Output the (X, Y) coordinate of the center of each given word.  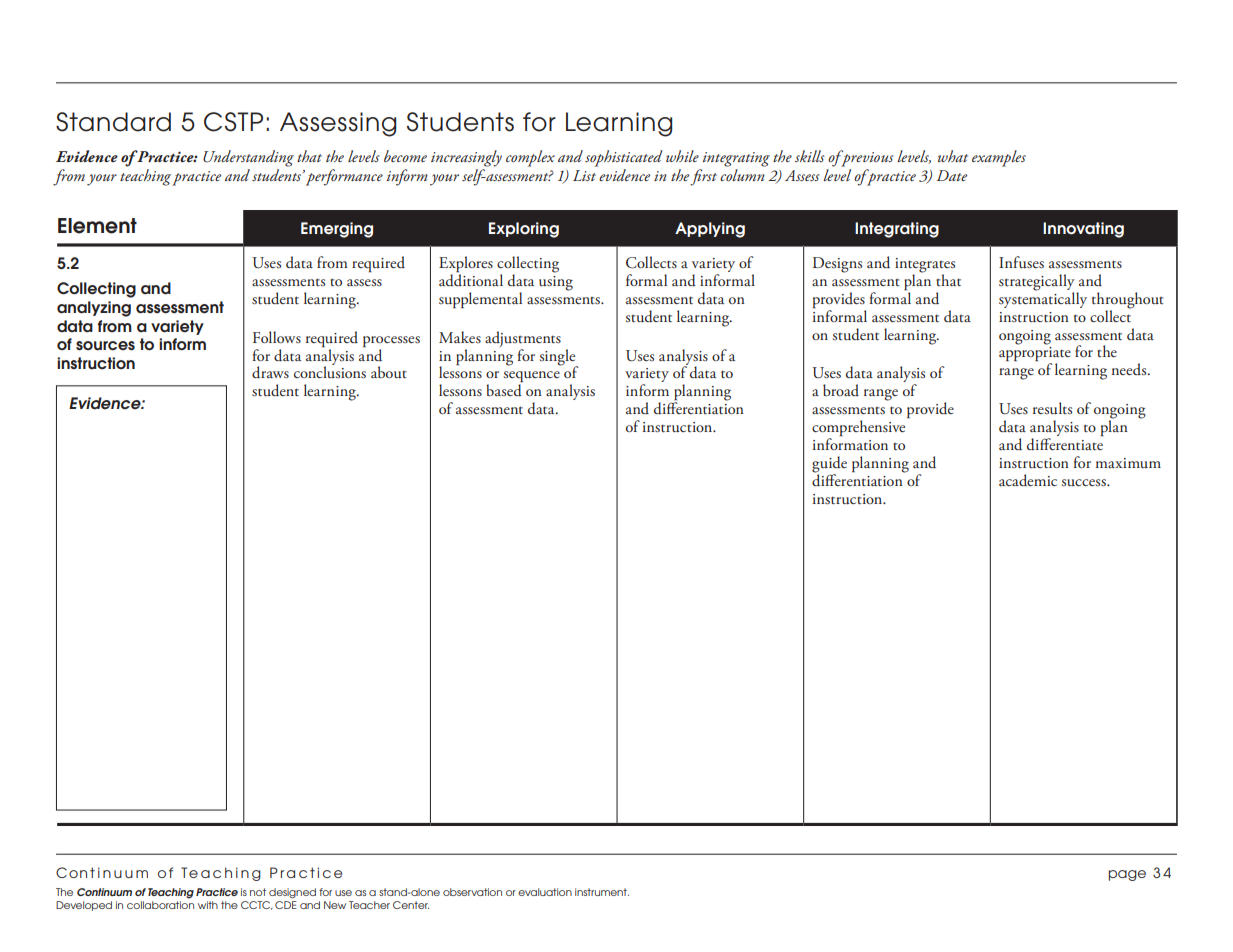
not (258, 892)
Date (952, 175)
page (1127, 875)
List (584, 175)
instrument (602, 892)
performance (344, 177)
